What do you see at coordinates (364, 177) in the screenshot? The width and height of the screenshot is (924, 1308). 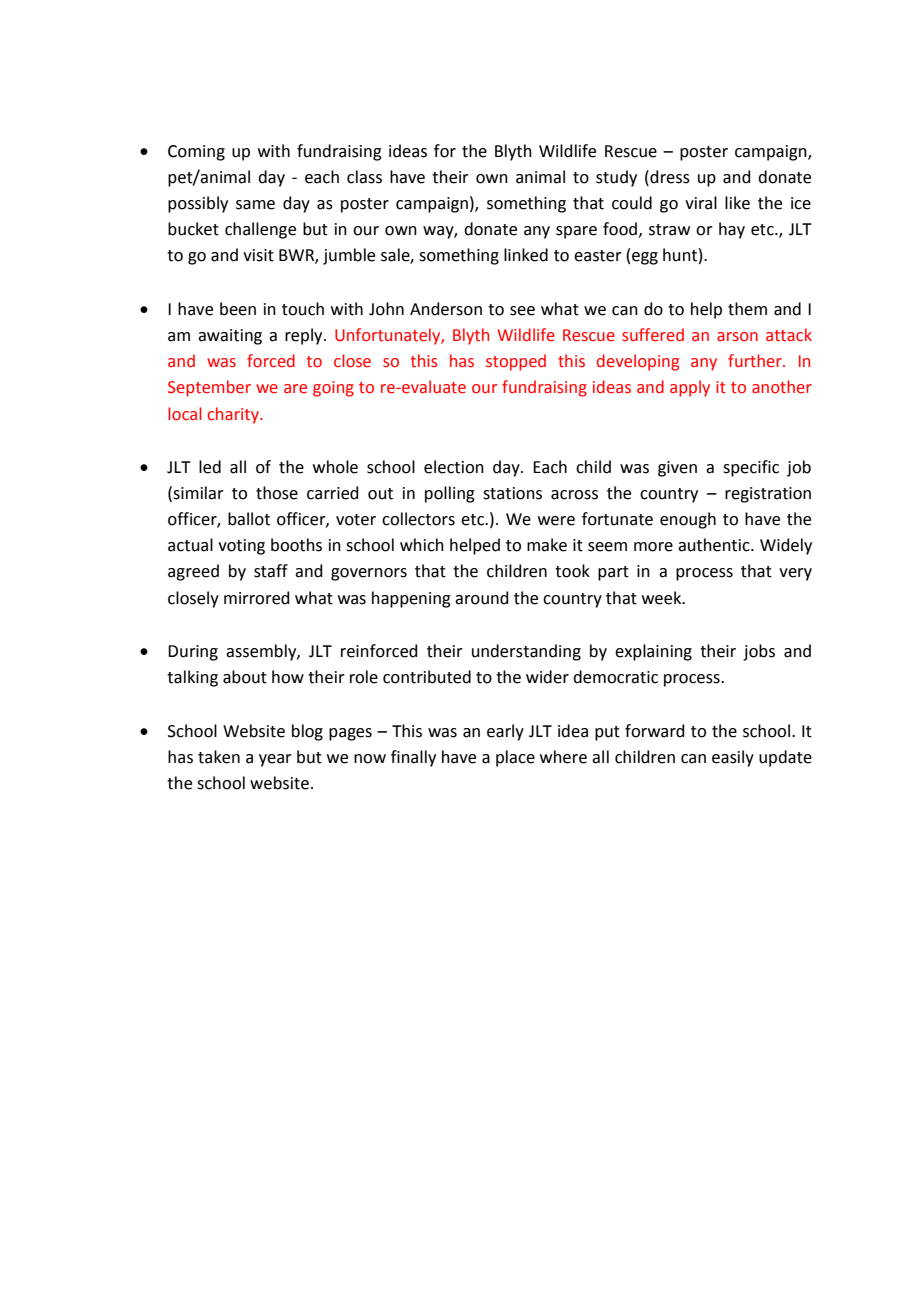 I see `class` at bounding box center [364, 177].
